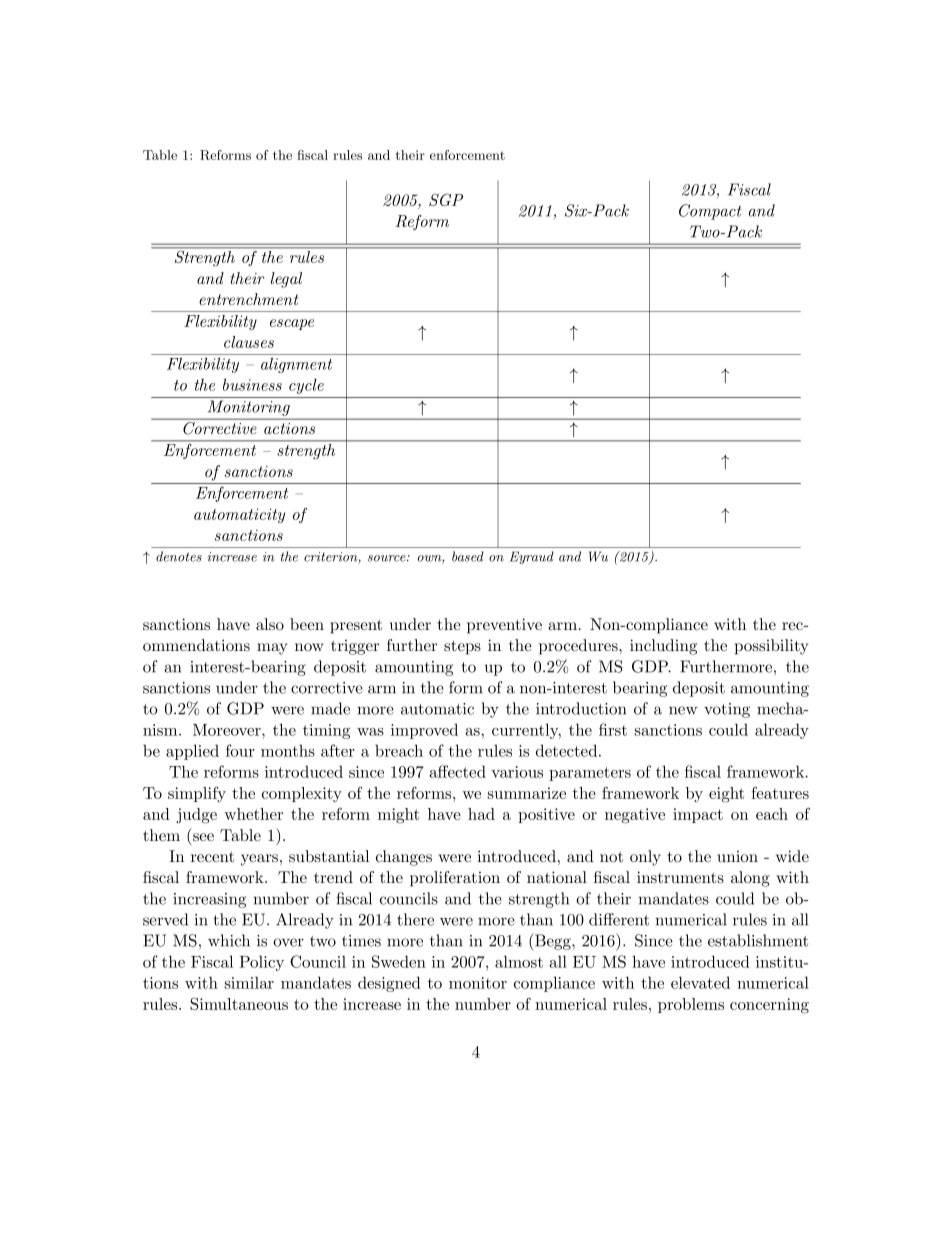 This document has height=1233, width=952. I want to click on legal, so click(286, 280).
